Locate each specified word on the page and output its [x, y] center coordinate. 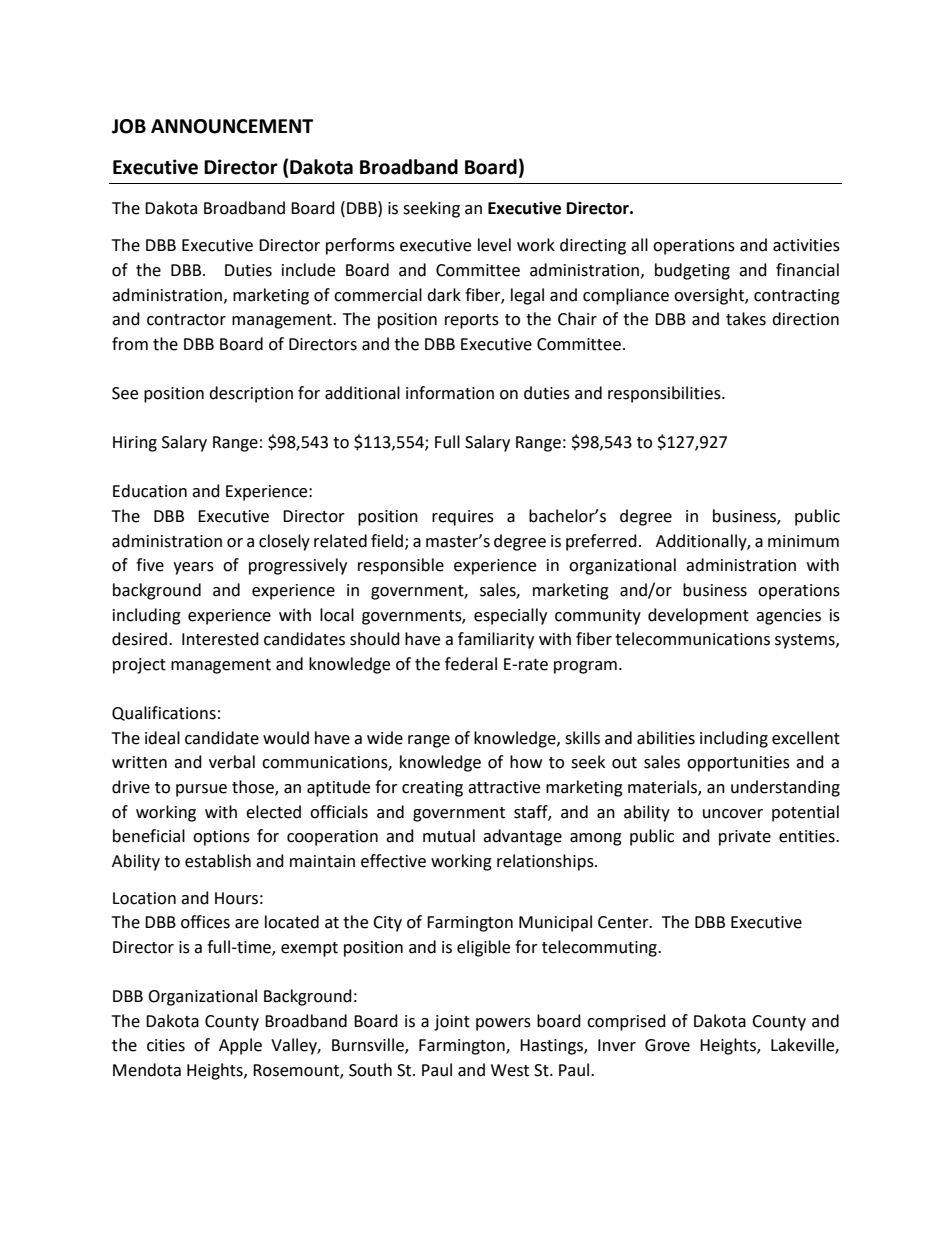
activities [806, 245]
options [221, 838]
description [251, 394]
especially [510, 616]
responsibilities [665, 394]
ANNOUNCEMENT [232, 126]
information [450, 393]
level [494, 245]
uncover [733, 814]
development [698, 616]
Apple [240, 1046]
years [193, 568]
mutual [449, 836]
